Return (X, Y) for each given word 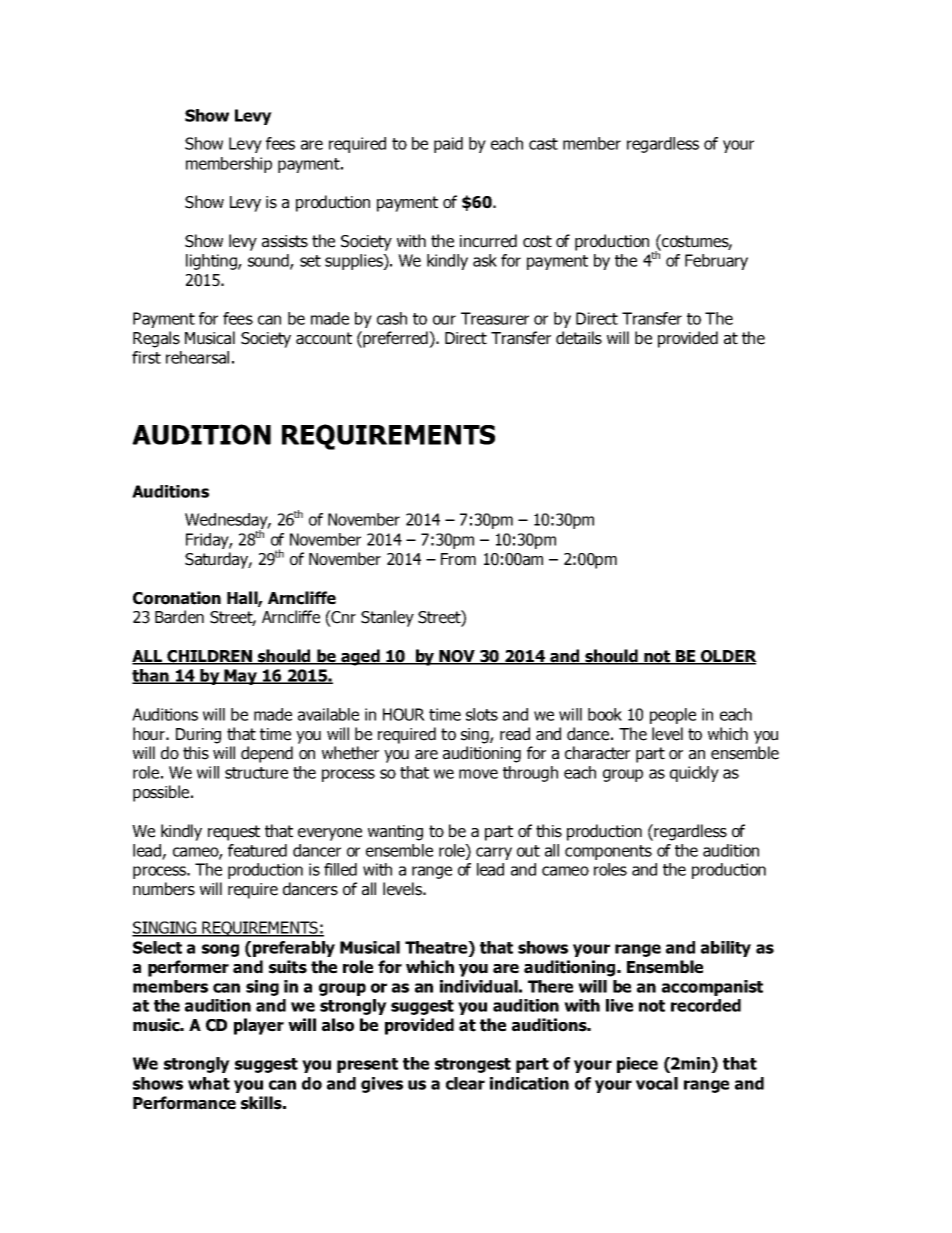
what (209, 1083)
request (234, 833)
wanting (395, 833)
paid (448, 145)
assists (285, 241)
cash (392, 318)
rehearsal (197, 357)
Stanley (387, 618)
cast (543, 144)
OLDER (728, 657)
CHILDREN (210, 657)
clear (465, 1083)
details (579, 338)
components (608, 852)
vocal (657, 1083)
